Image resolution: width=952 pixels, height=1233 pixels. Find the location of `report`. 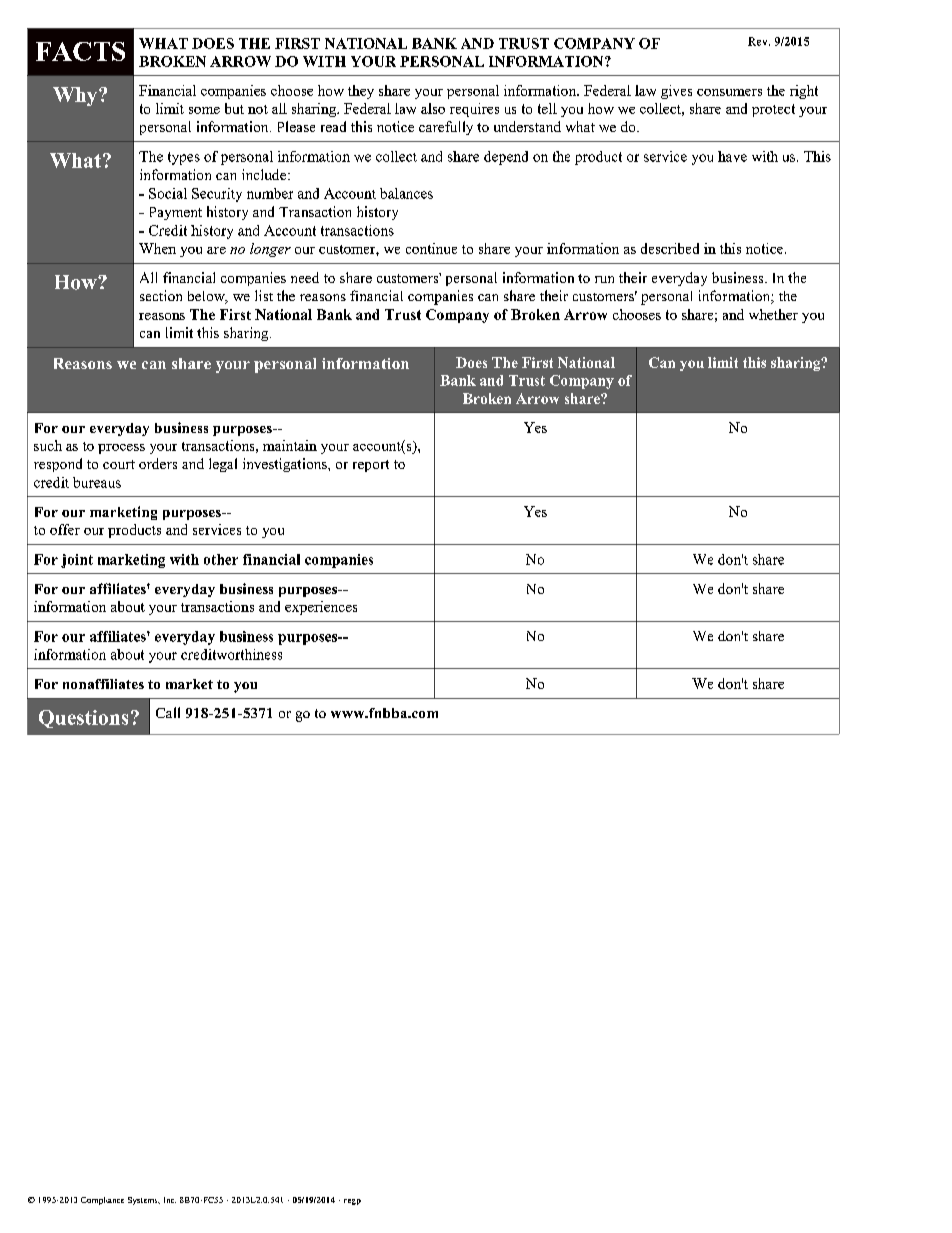

report is located at coordinates (371, 466).
